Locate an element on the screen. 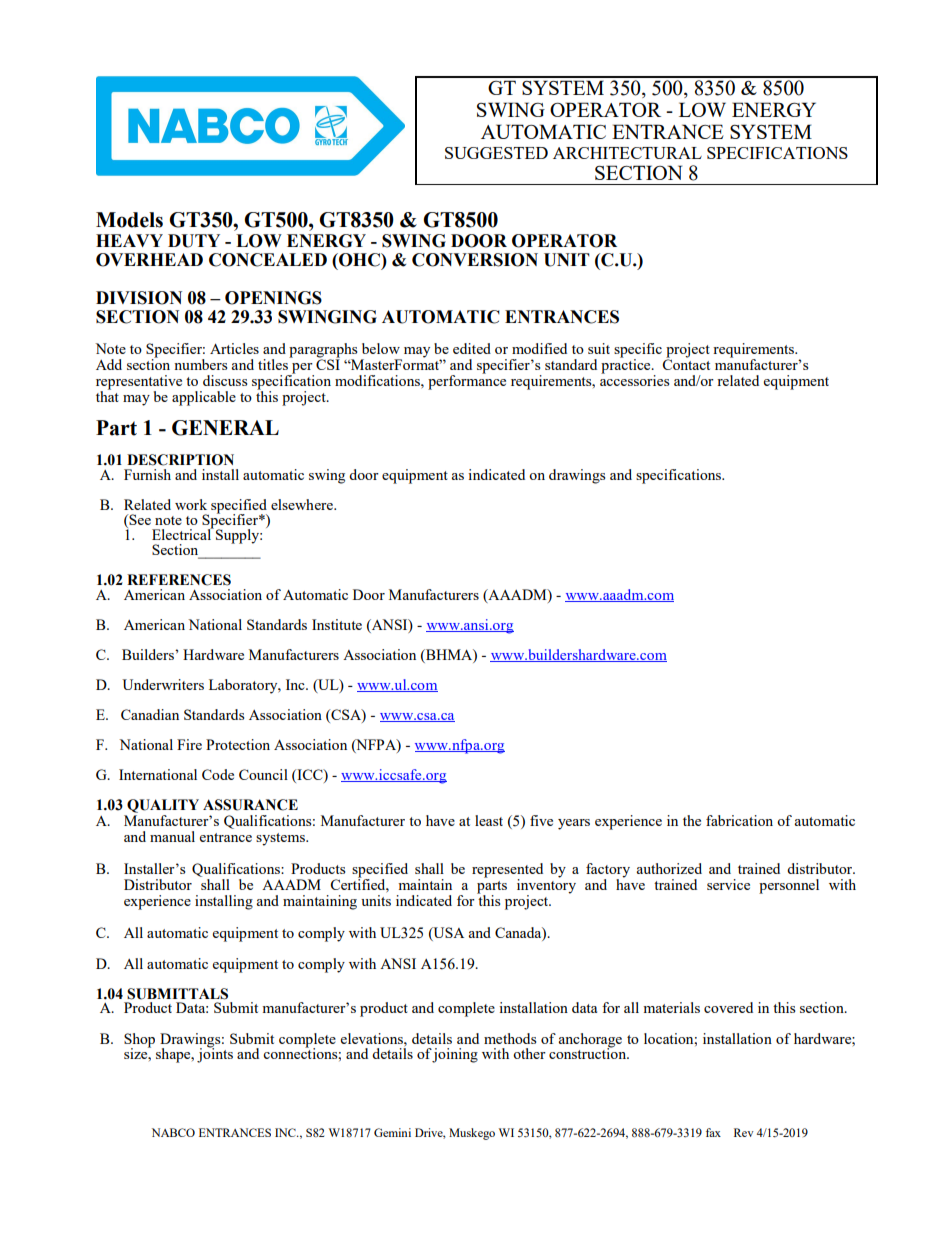 The height and width of the screenshot is (1233, 952). elsewhere is located at coordinates (303, 504).
